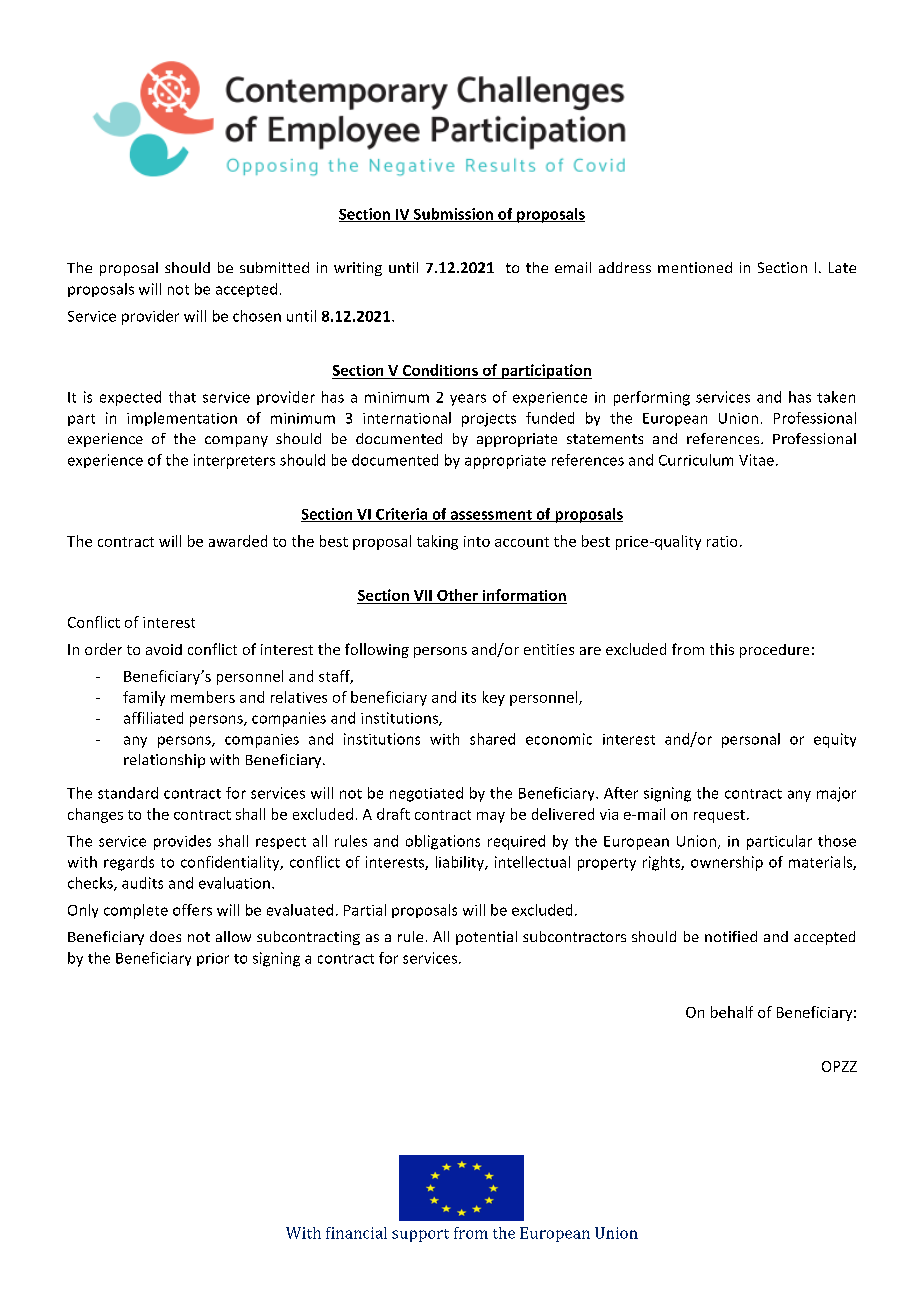 This page has height=1308, width=924. Describe the element at coordinates (732, 1012) in the page. I see `behalf` at that location.
